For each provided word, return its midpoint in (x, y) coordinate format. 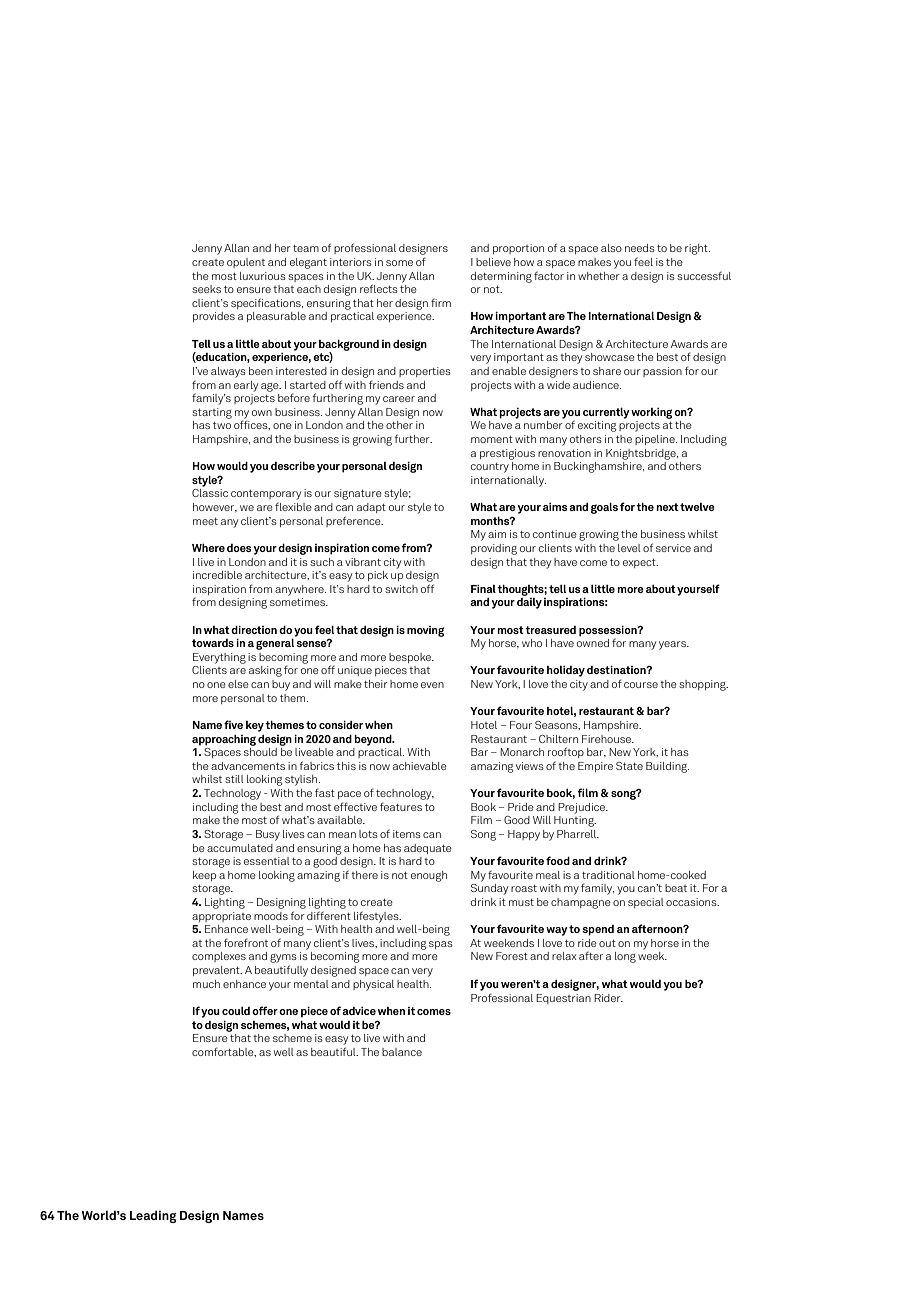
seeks (206, 289)
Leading (153, 1216)
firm (441, 302)
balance (402, 1052)
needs (640, 248)
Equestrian (563, 999)
